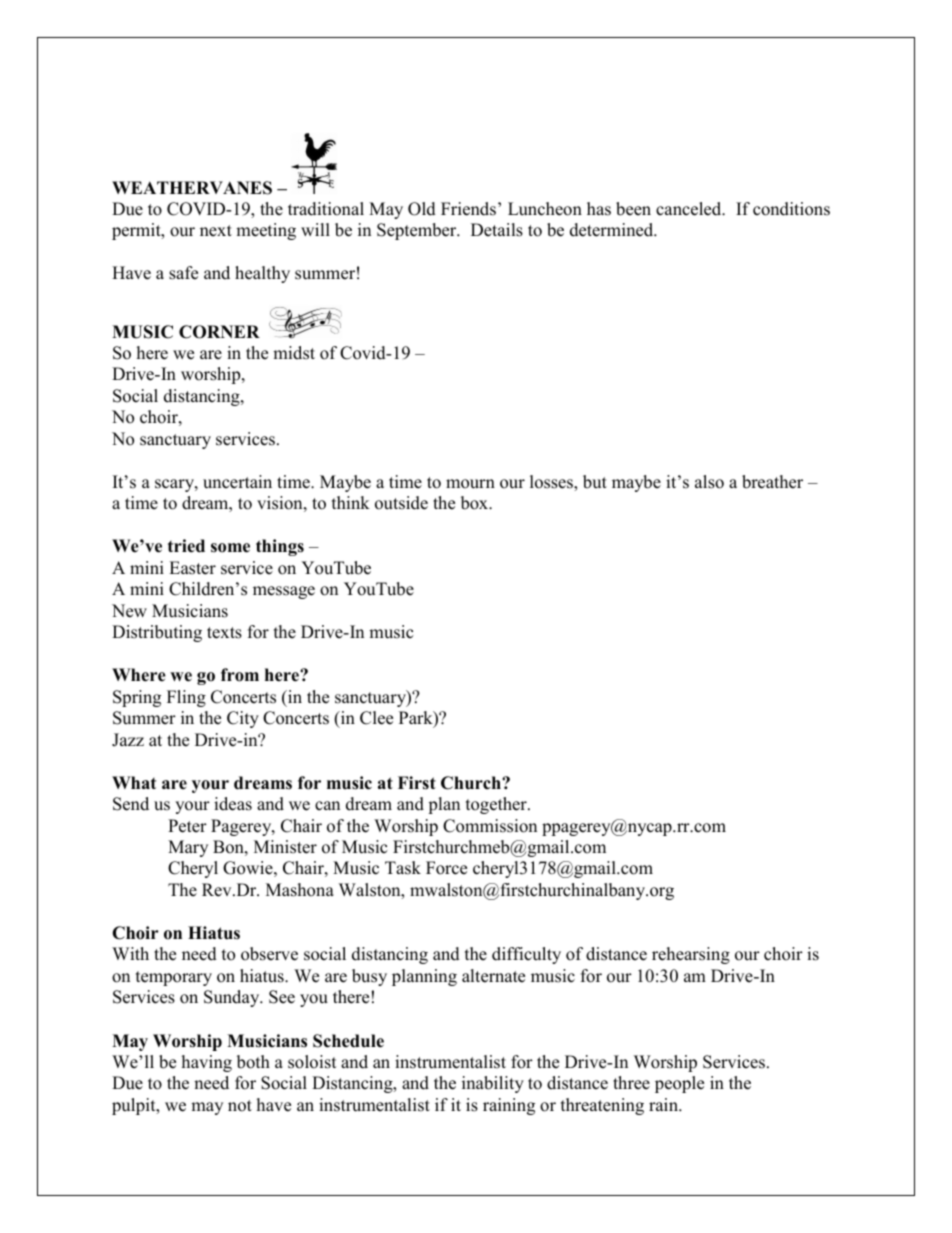 The width and height of the page is (952, 1233). What do you see at coordinates (401, 503) in the page?
I see `outside` at bounding box center [401, 503].
